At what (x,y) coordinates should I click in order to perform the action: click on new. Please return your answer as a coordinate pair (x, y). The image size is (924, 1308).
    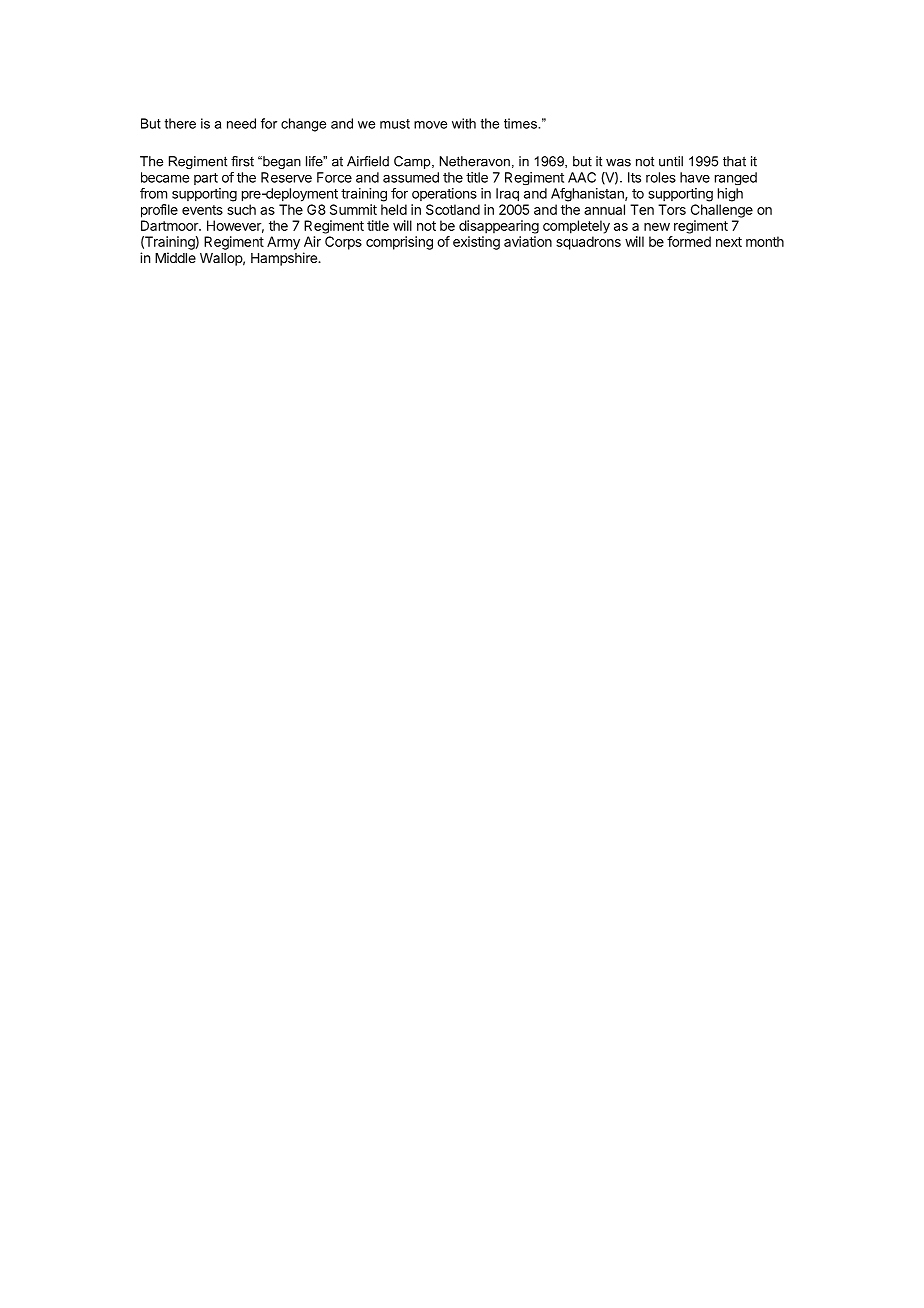
    Looking at the image, I should click on (657, 227).
